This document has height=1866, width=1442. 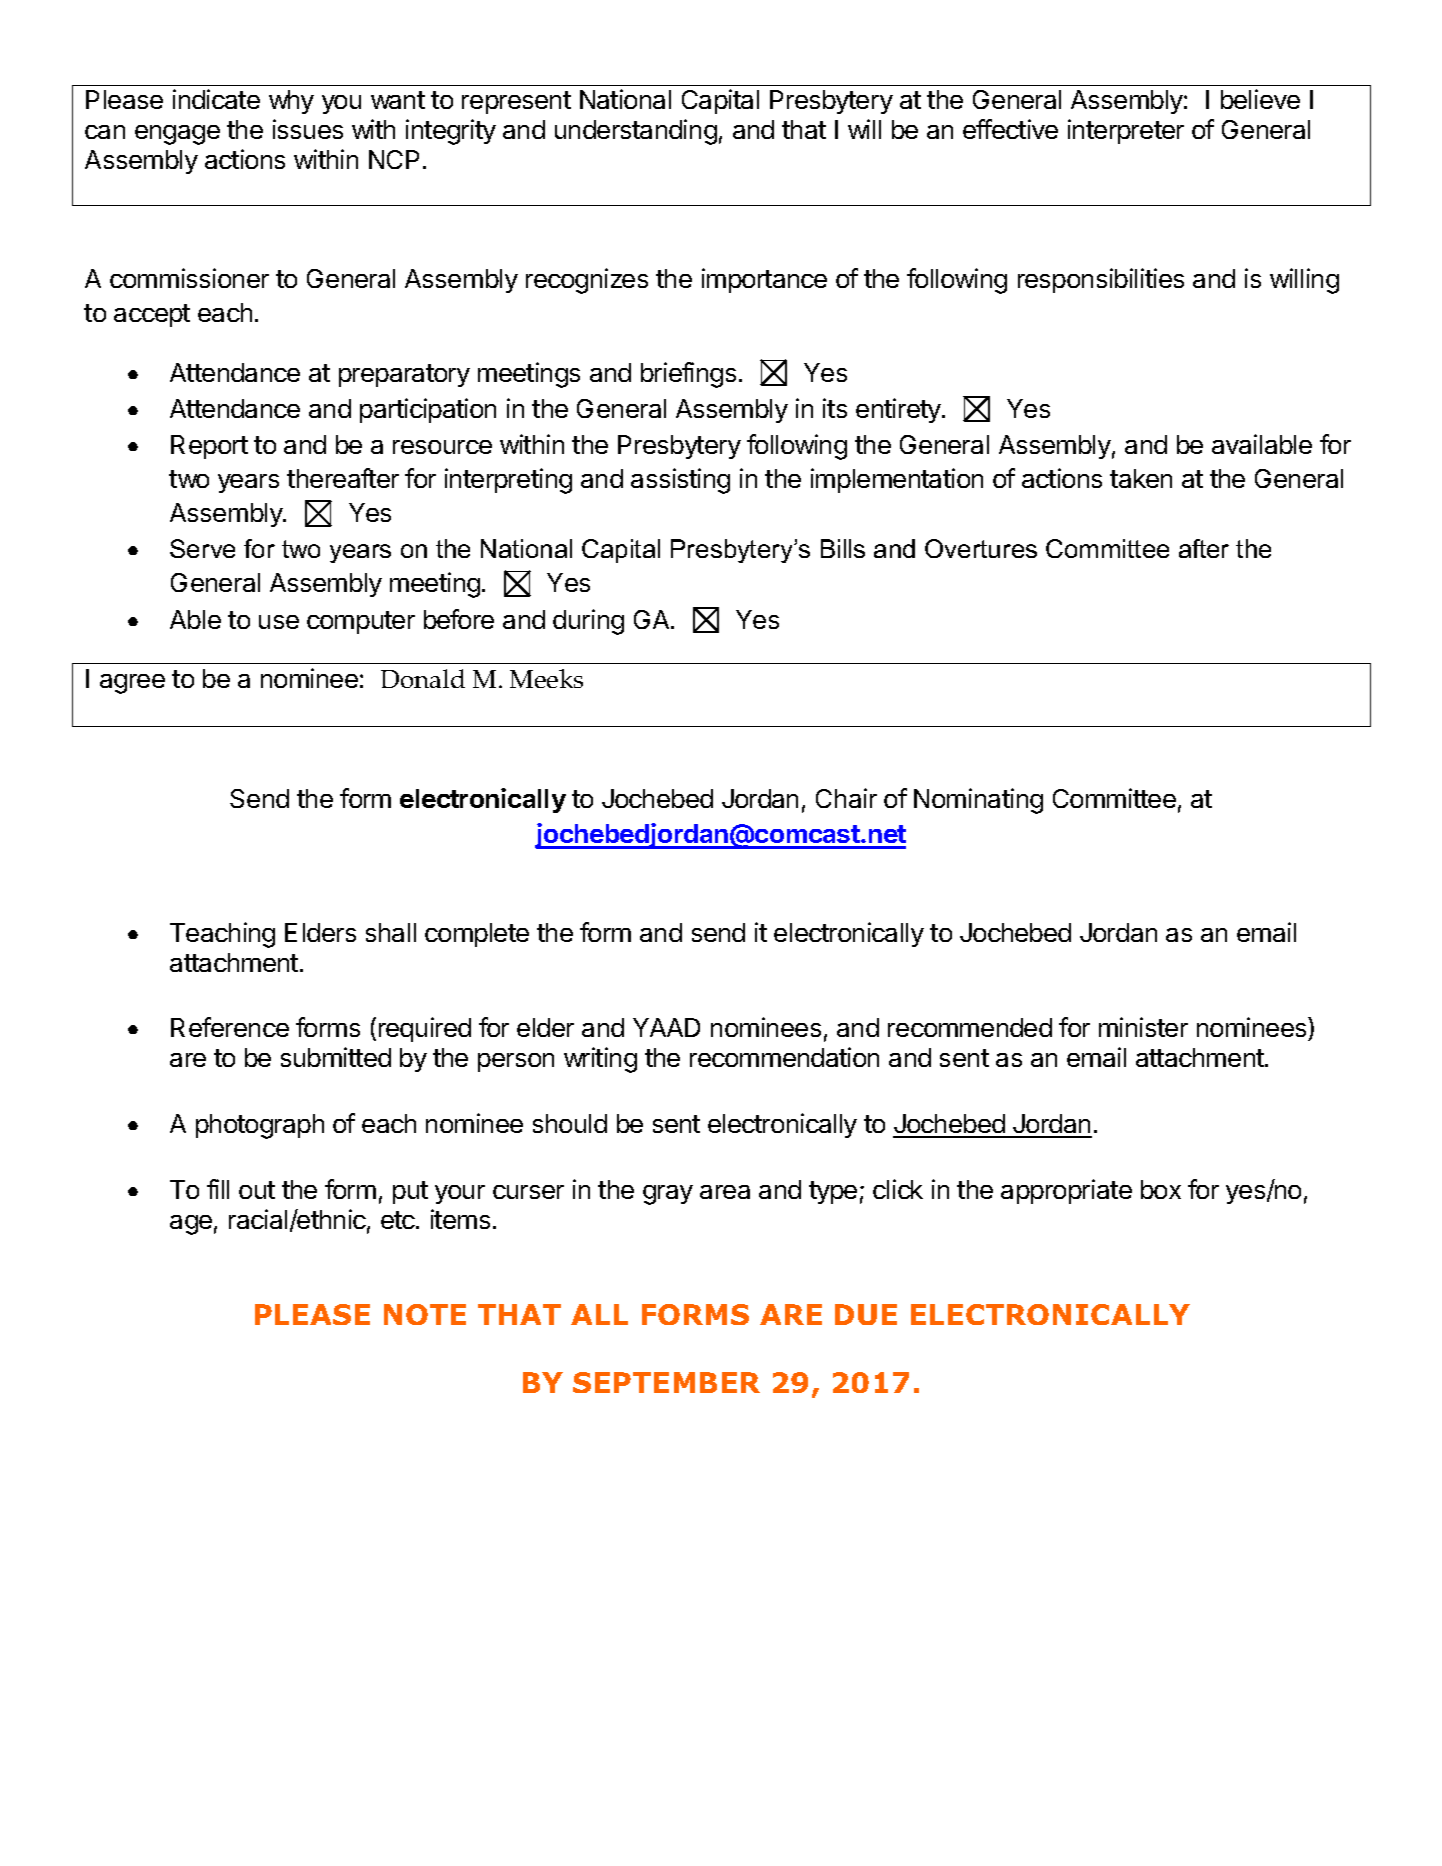 What do you see at coordinates (425, 1314) in the document?
I see `NOTE` at bounding box center [425, 1314].
